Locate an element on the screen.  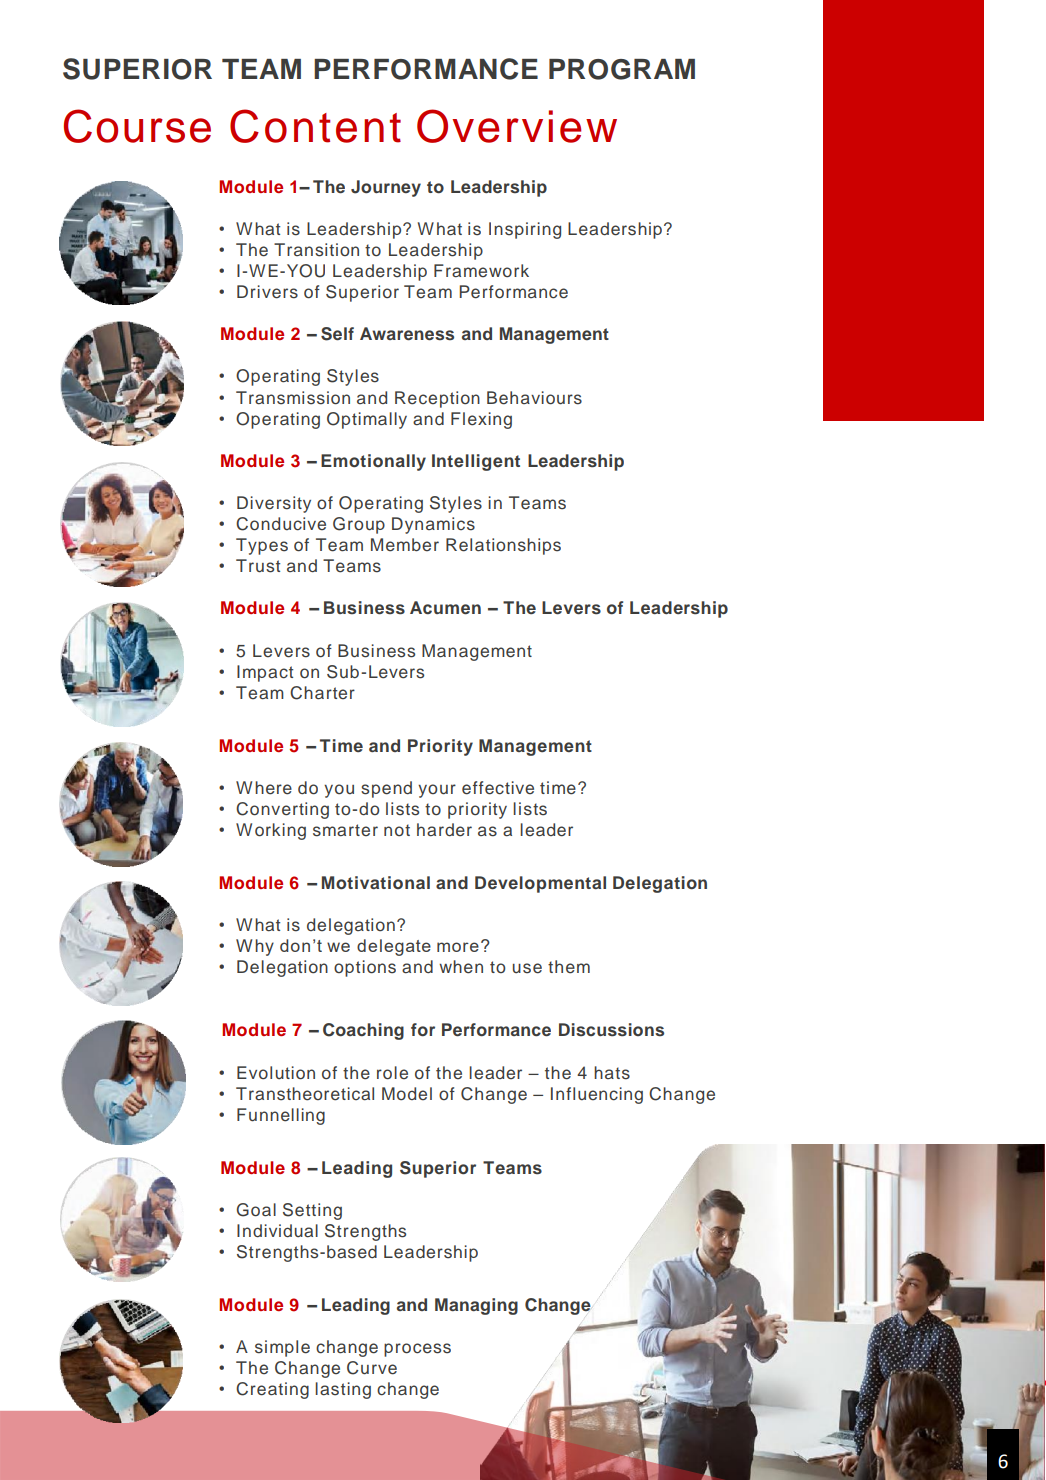
Creating is located at coordinates (272, 1390).
